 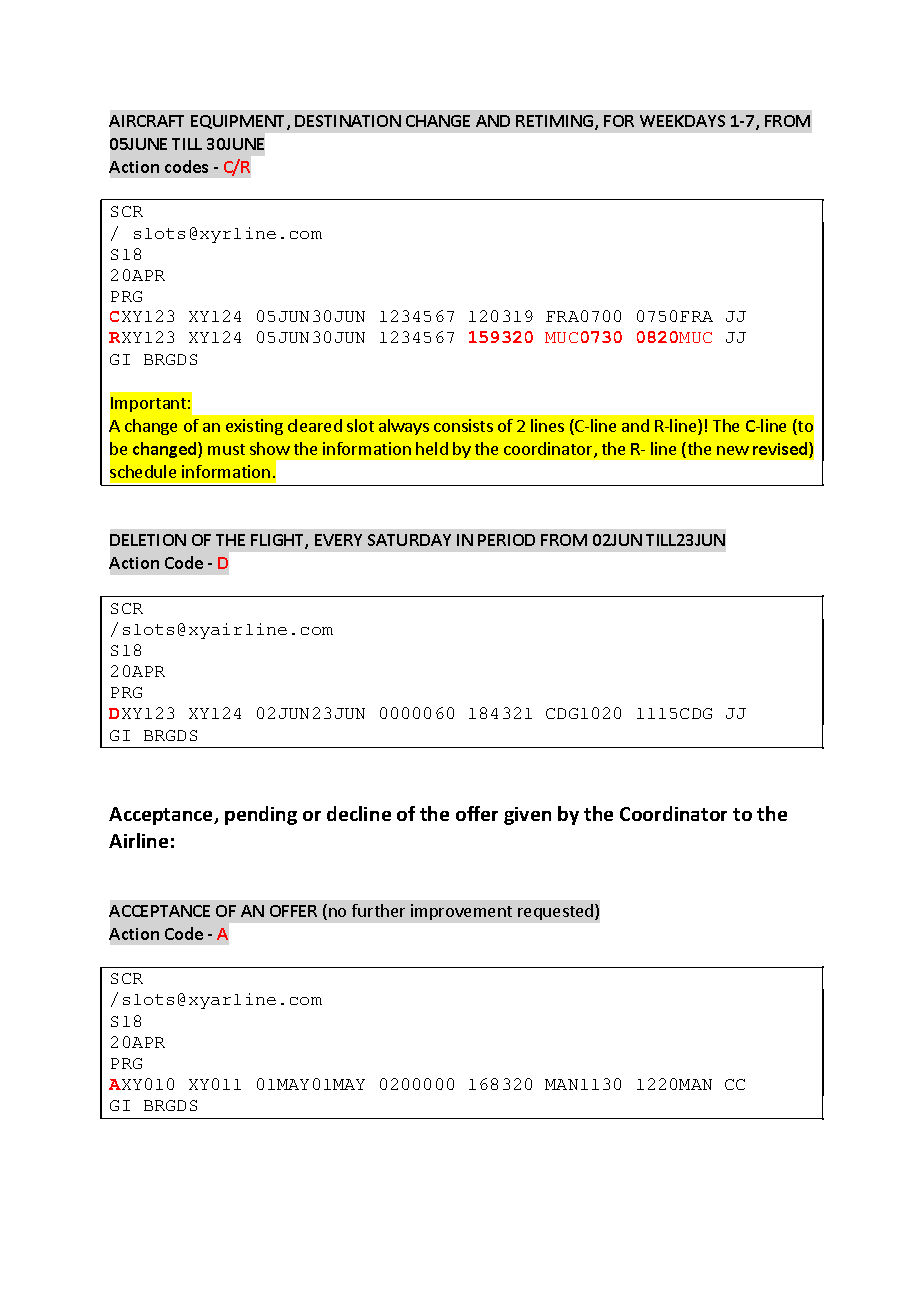 What do you see at coordinates (261, 815) in the image?
I see `pending` at bounding box center [261, 815].
